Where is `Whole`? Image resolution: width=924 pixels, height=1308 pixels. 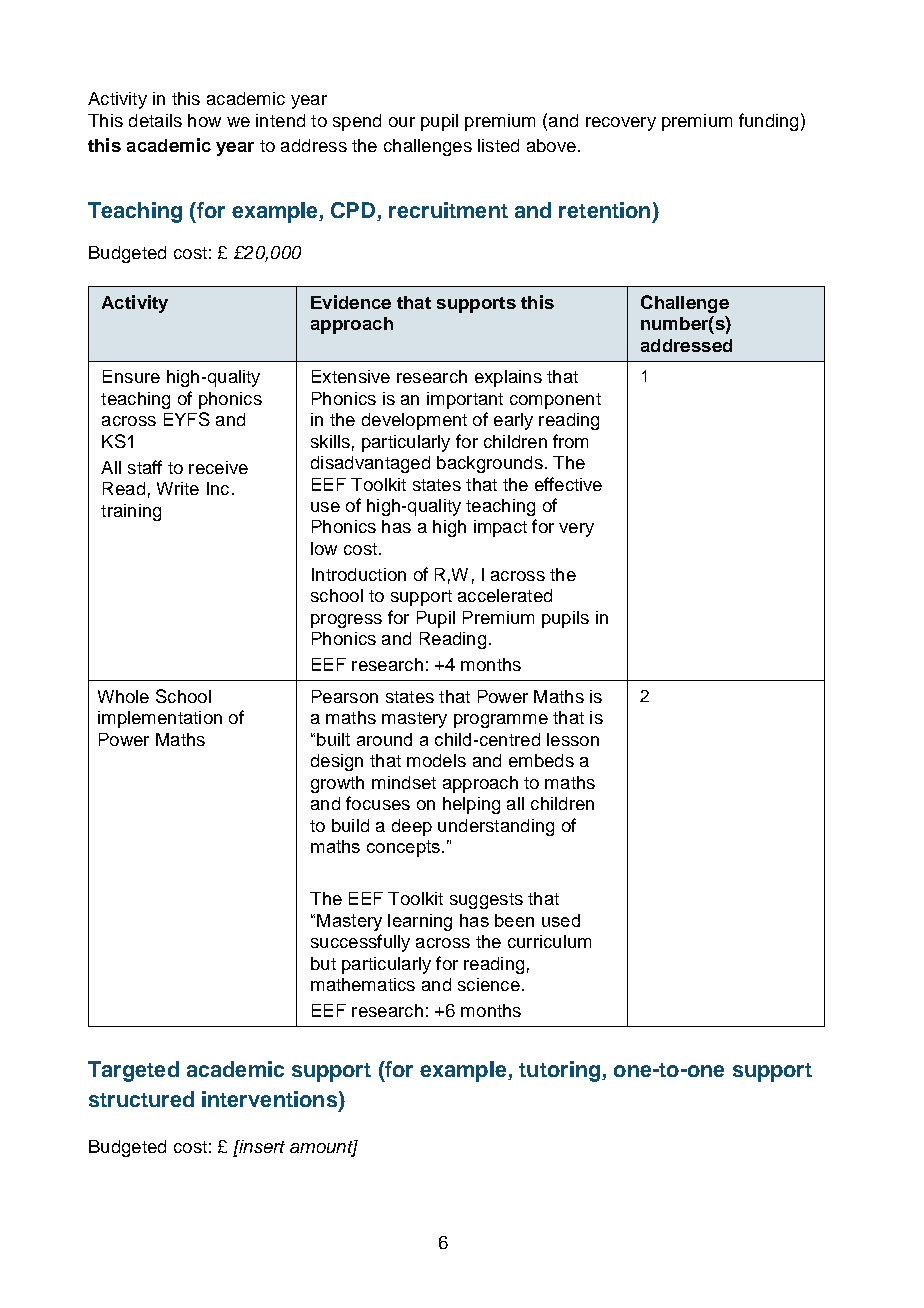
Whole is located at coordinates (123, 696).
